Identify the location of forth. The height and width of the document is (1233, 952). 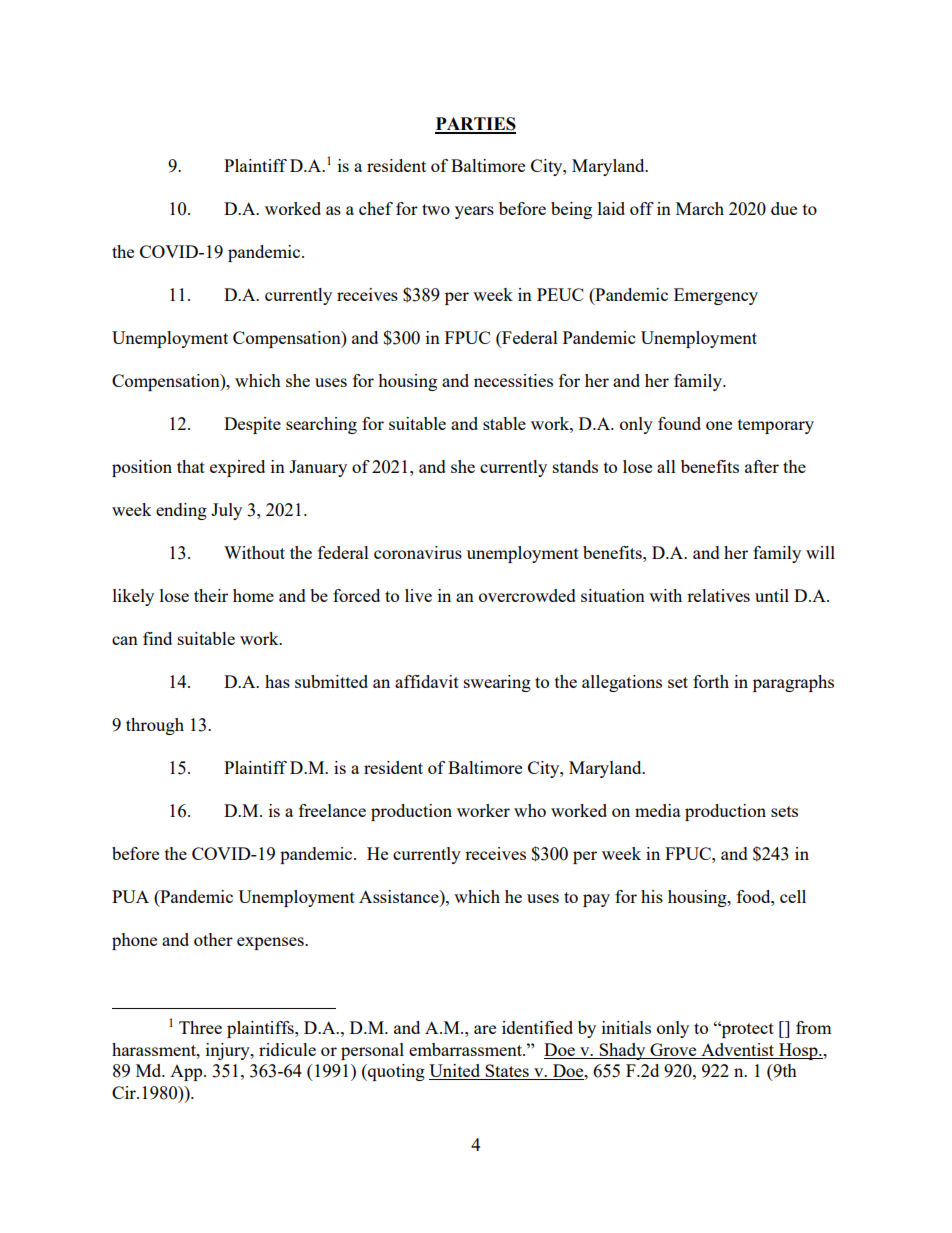
(711, 681).
